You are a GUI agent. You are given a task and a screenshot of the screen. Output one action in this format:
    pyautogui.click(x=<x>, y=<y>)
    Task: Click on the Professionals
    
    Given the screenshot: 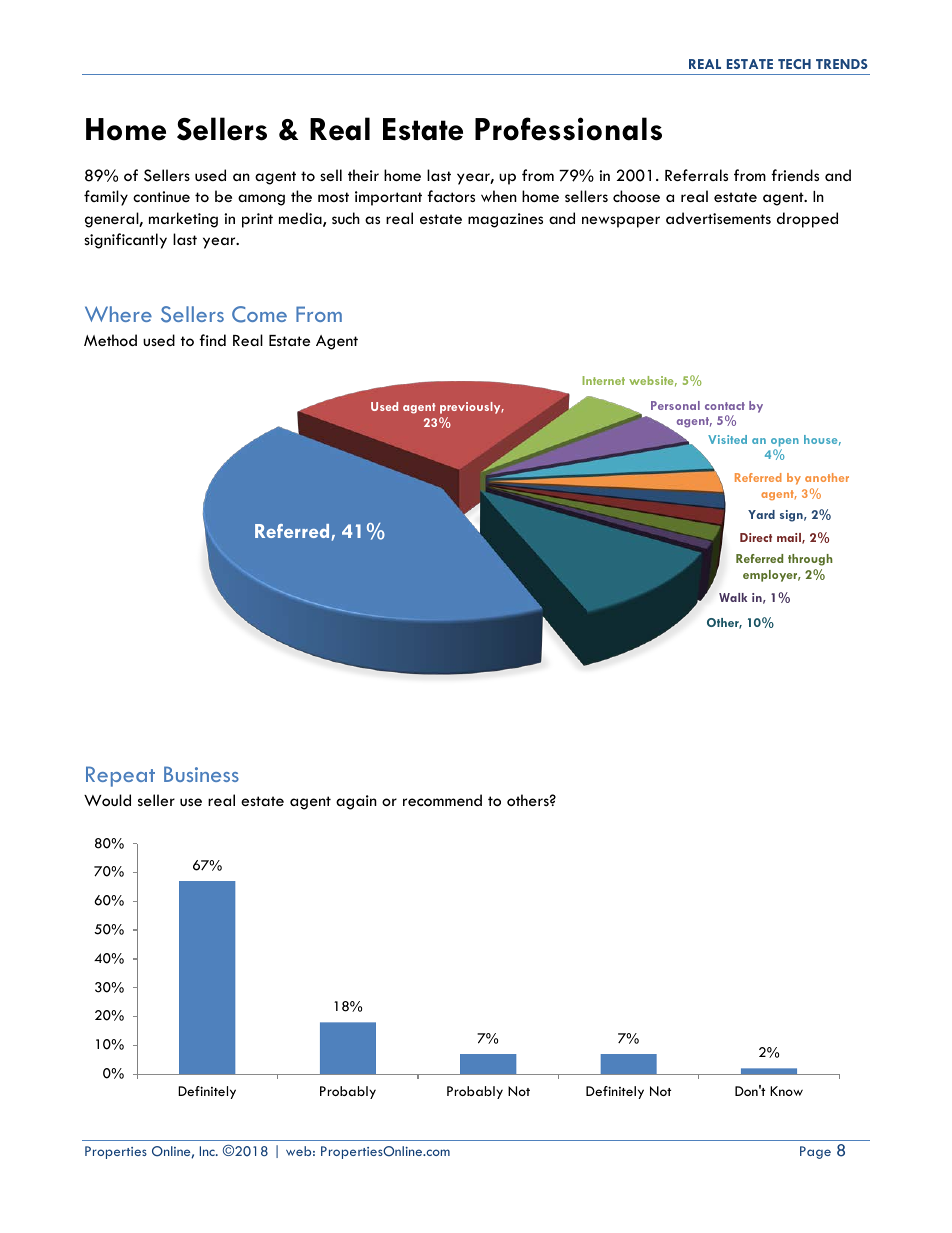 What is the action you would take?
    pyautogui.click(x=568, y=129)
